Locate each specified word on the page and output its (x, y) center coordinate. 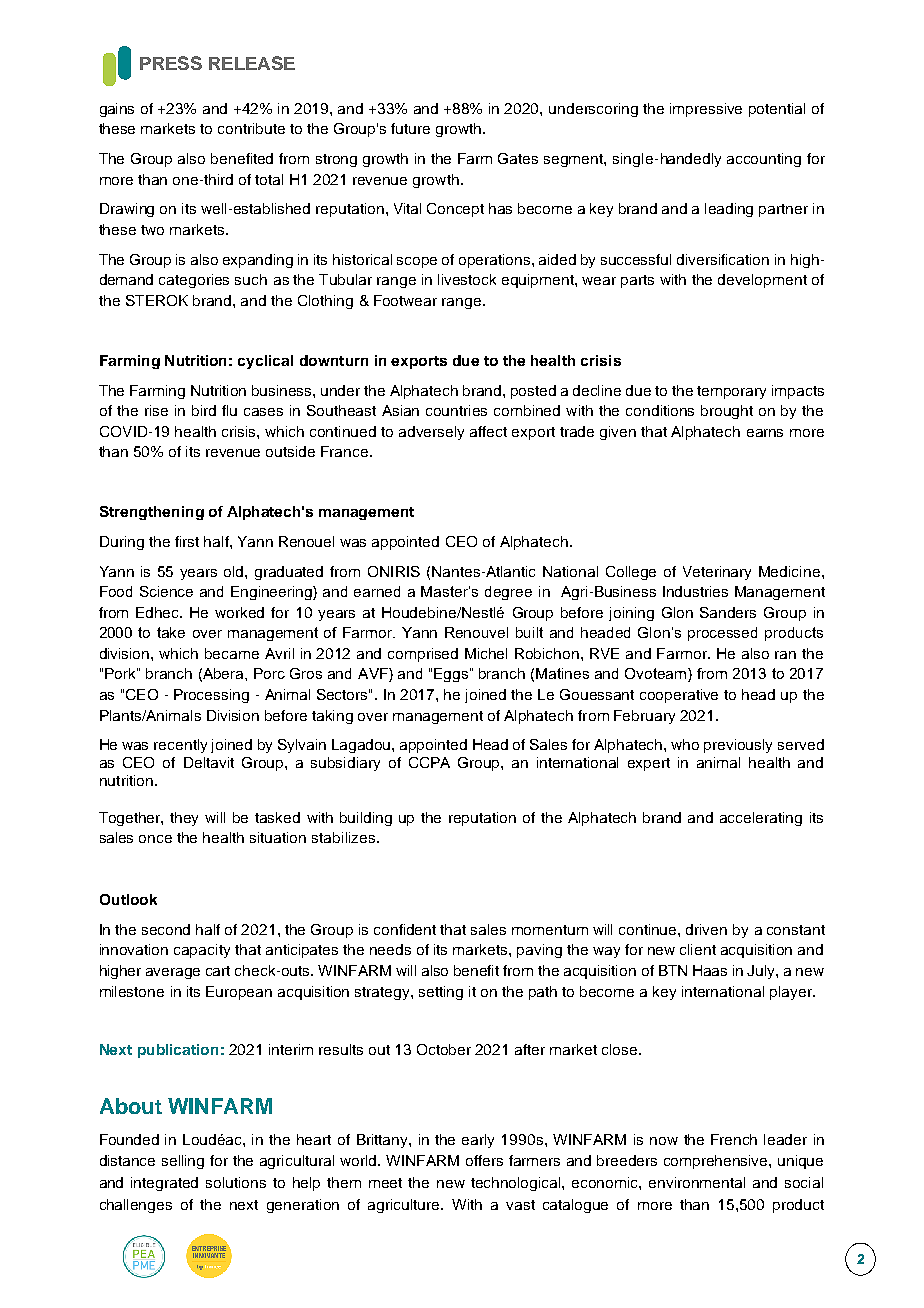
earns (765, 433)
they (184, 819)
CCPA (429, 762)
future (410, 128)
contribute (251, 128)
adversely (431, 433)
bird (204, 410)
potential (777, 110)
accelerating (761, 819)
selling (183, 1162)
